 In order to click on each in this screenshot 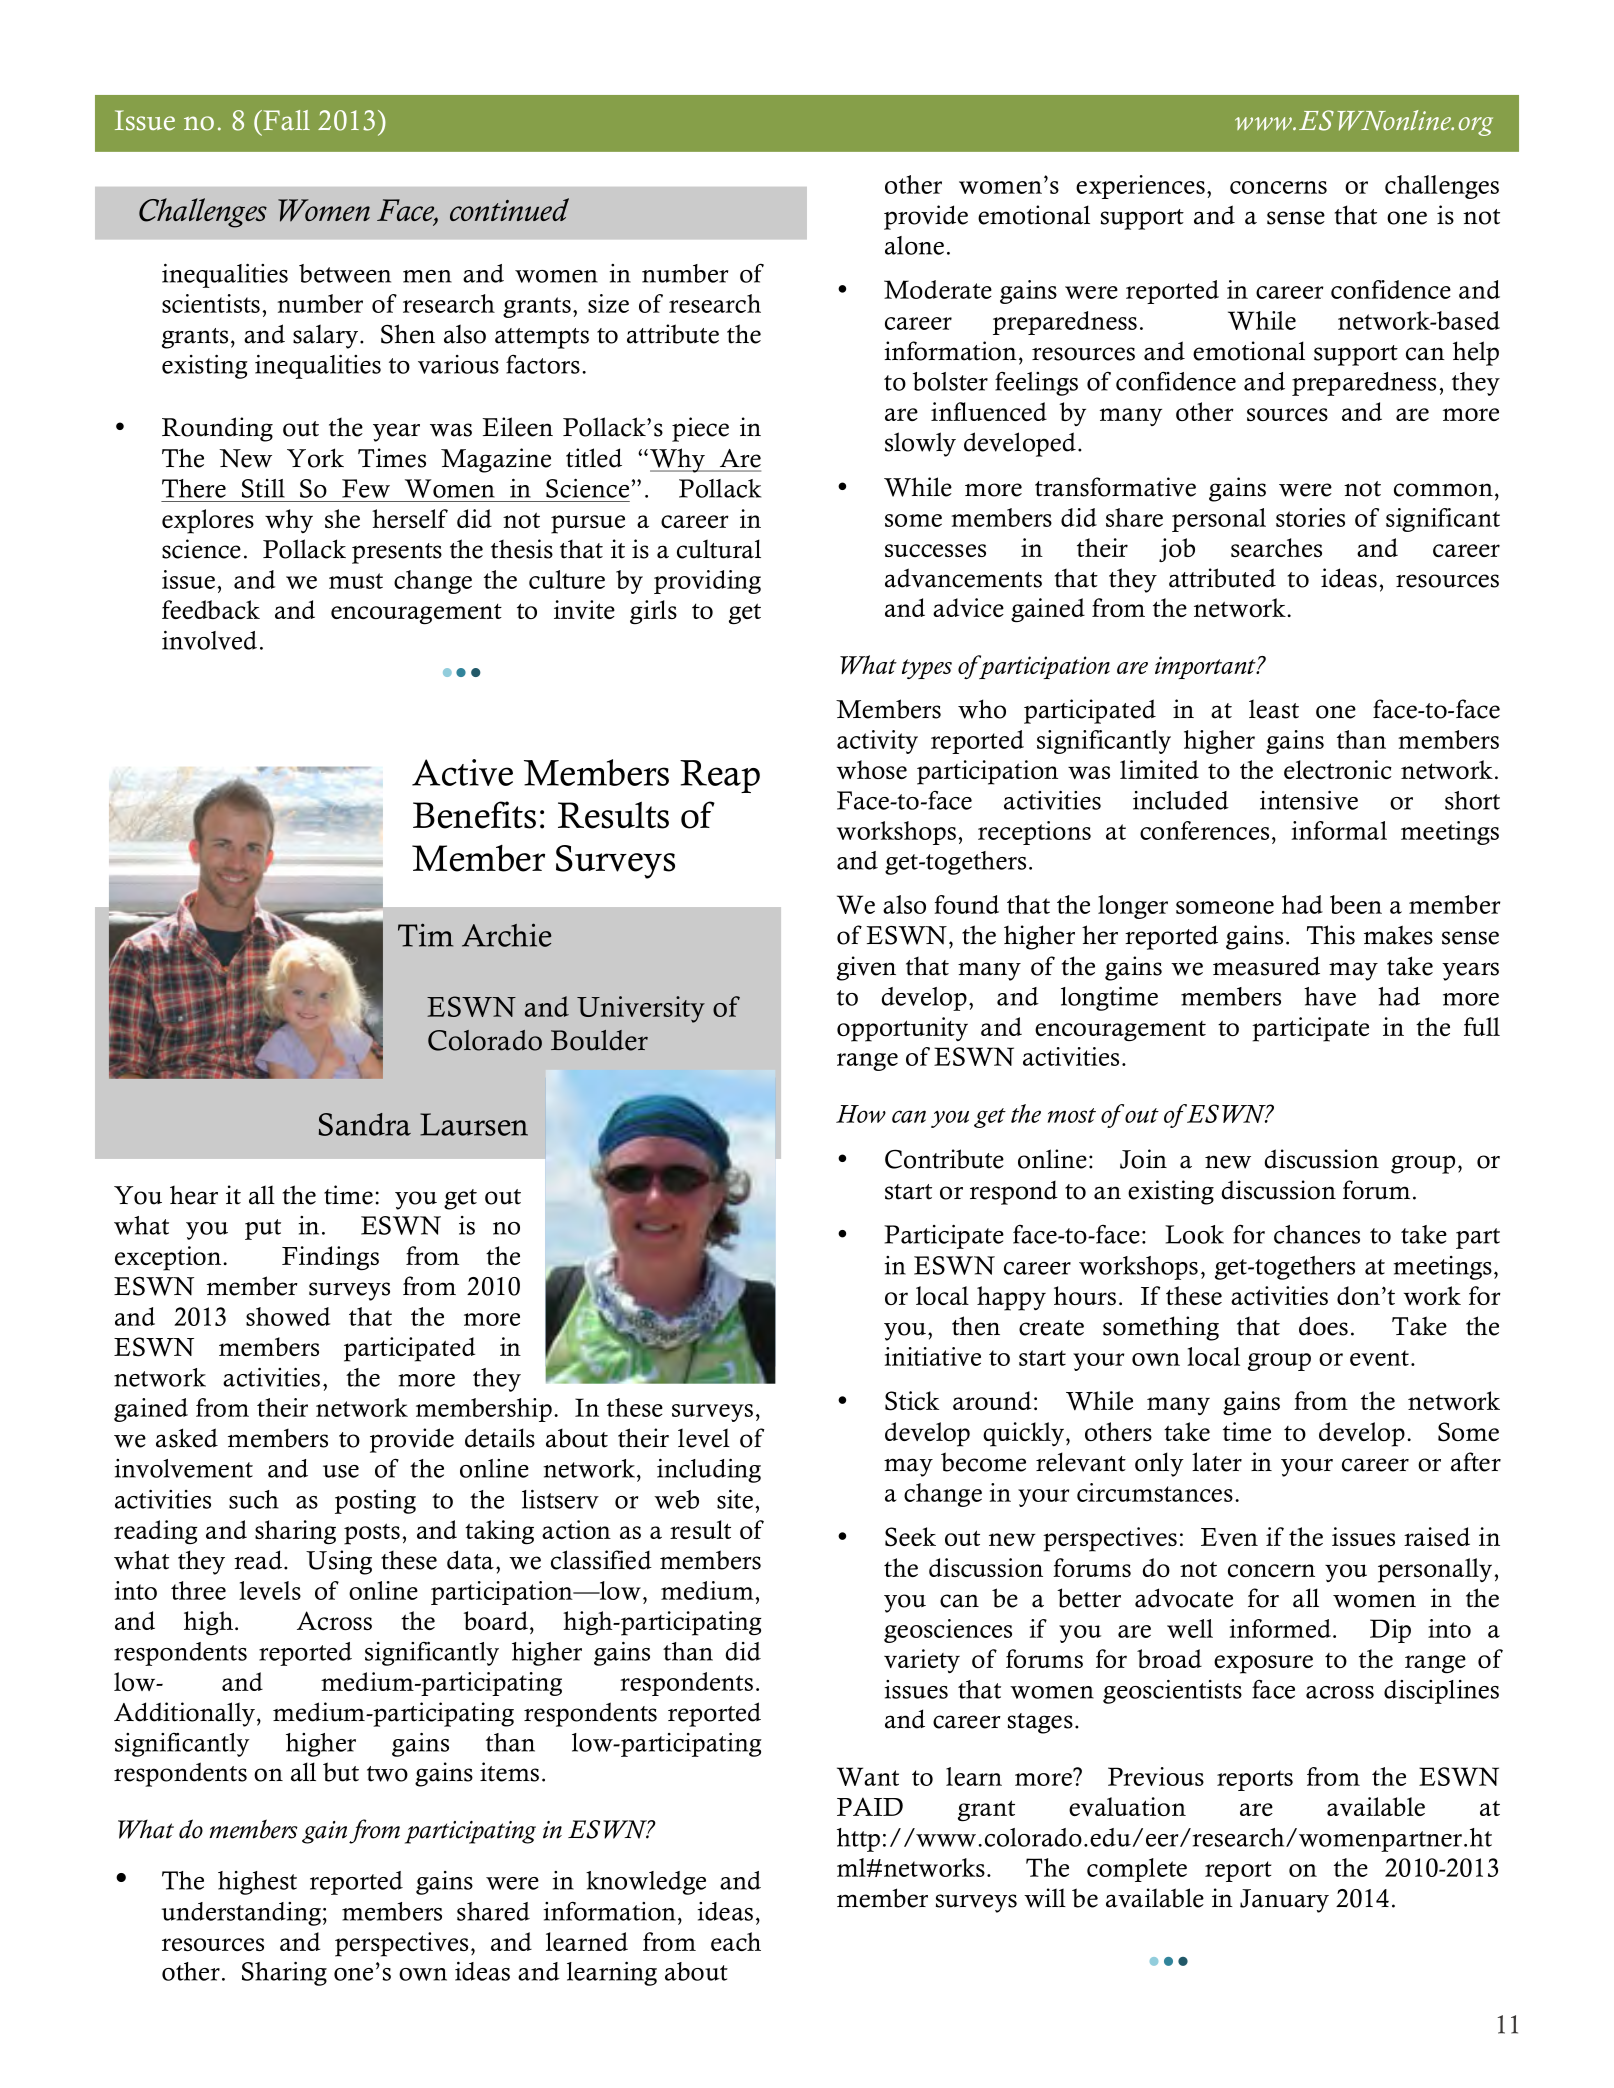, I will do `click(736, 1941)`.
